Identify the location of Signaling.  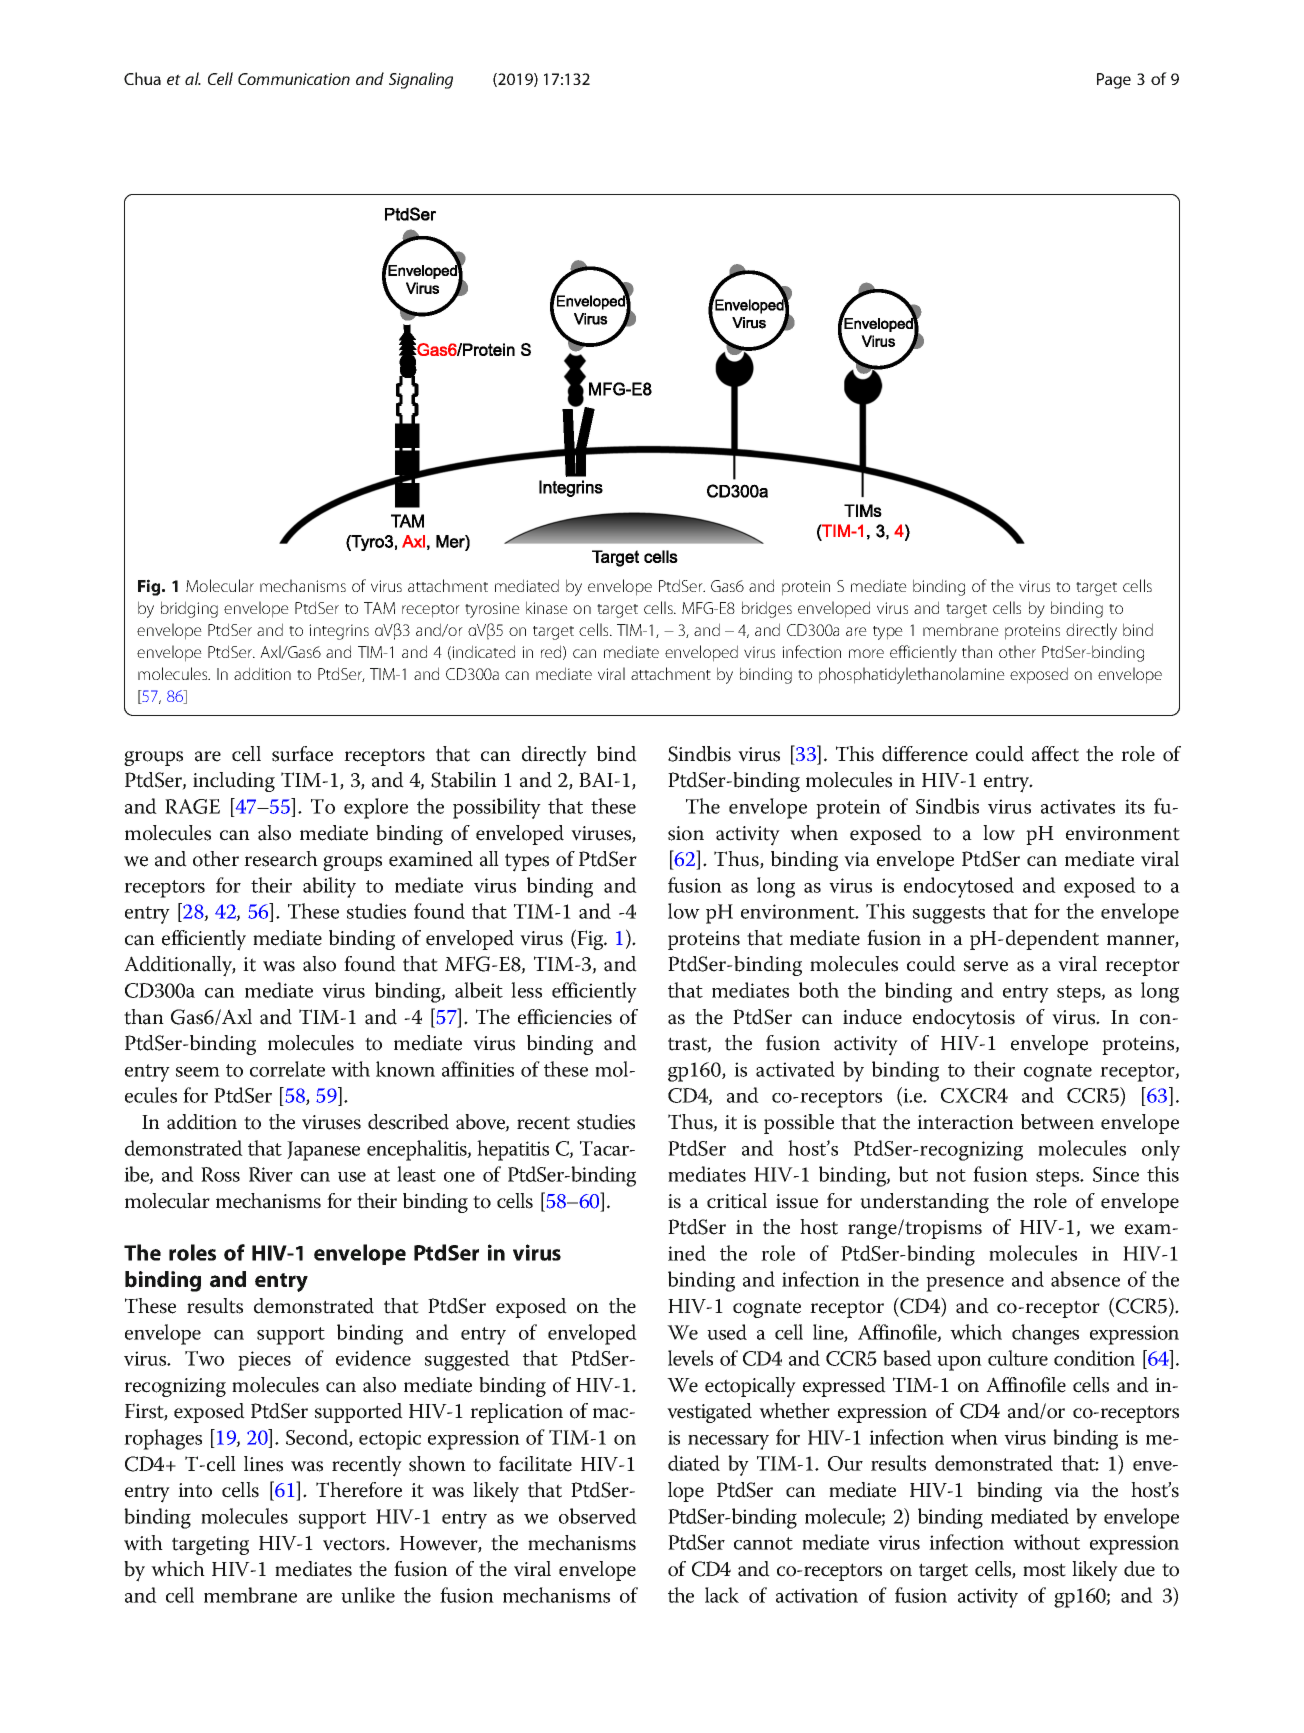
(421, 80).
